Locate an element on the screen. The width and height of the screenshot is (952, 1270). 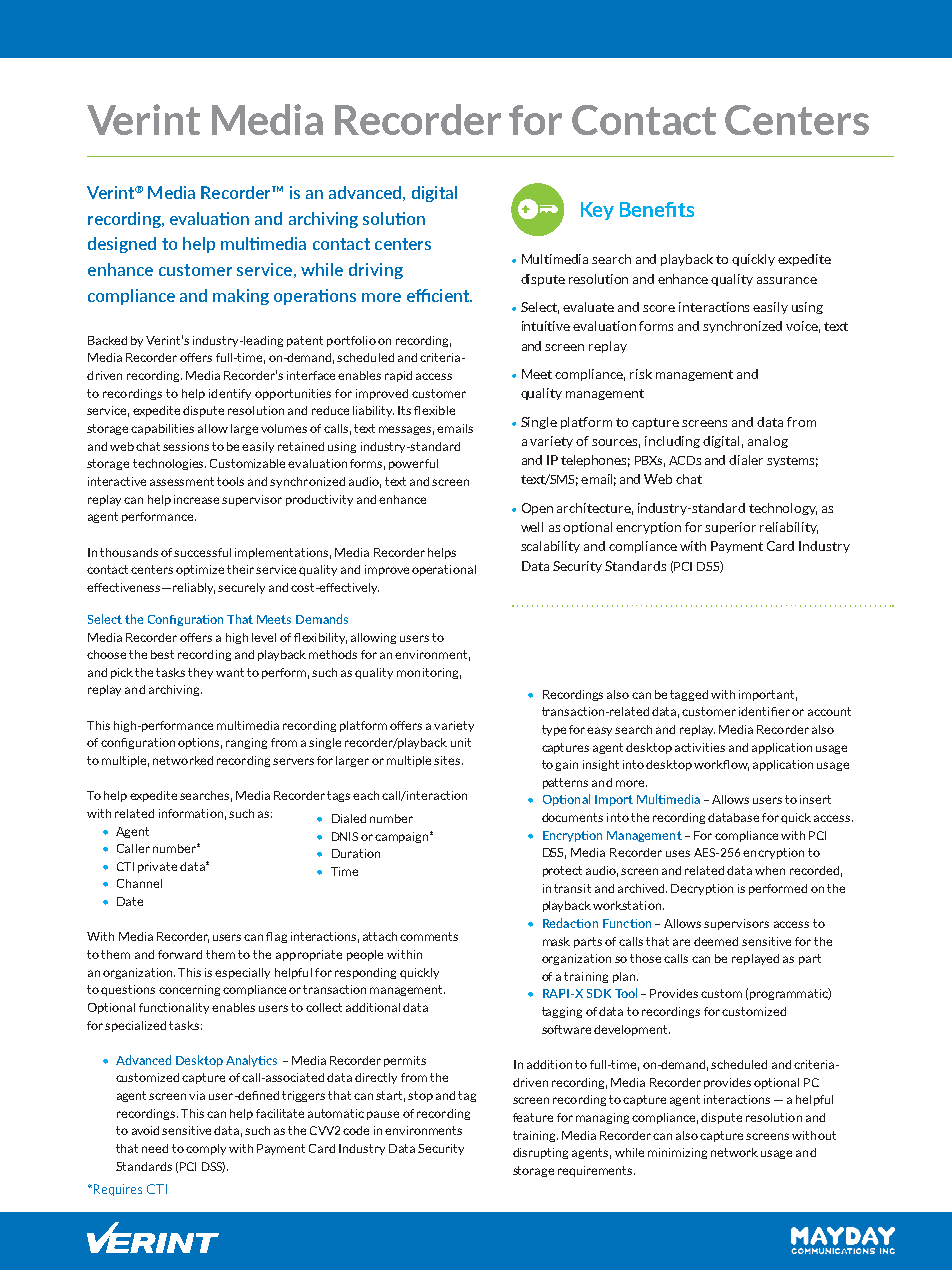
assurance is located at coordinates (787, 280).
